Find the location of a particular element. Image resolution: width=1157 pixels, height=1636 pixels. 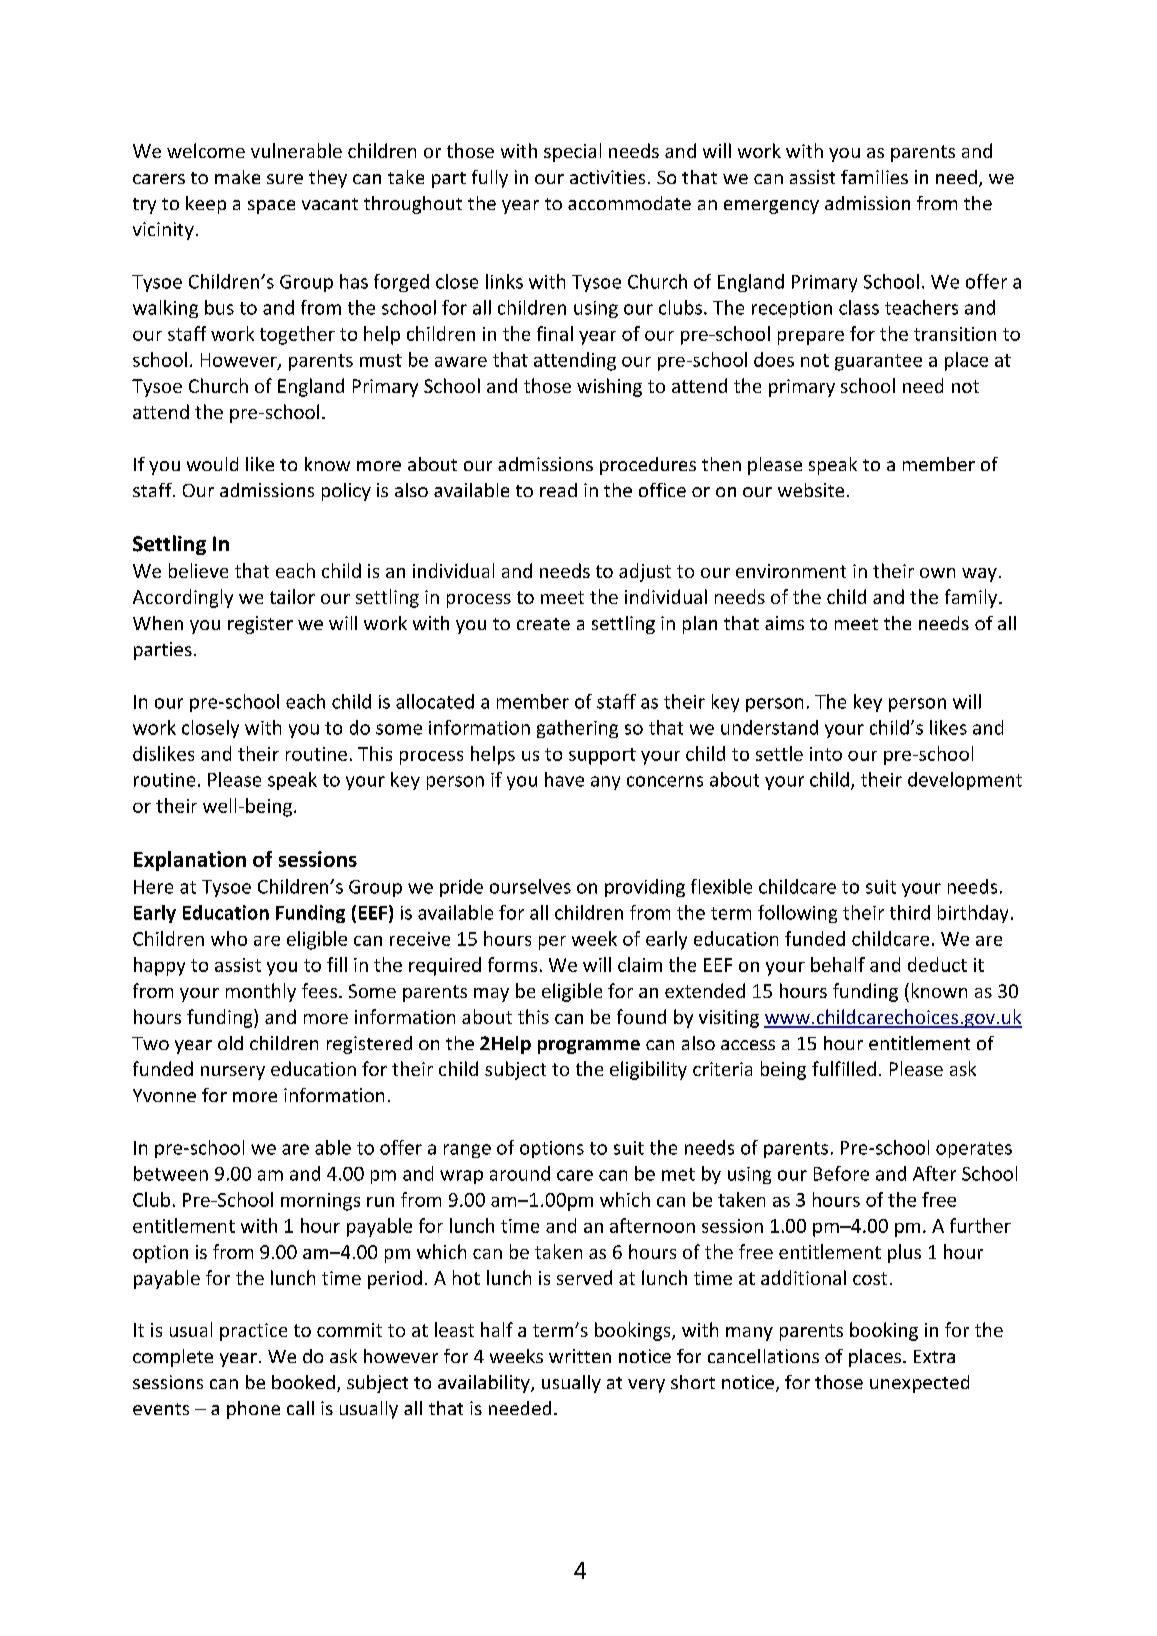

Before is located at coordinates (841, 1173).
